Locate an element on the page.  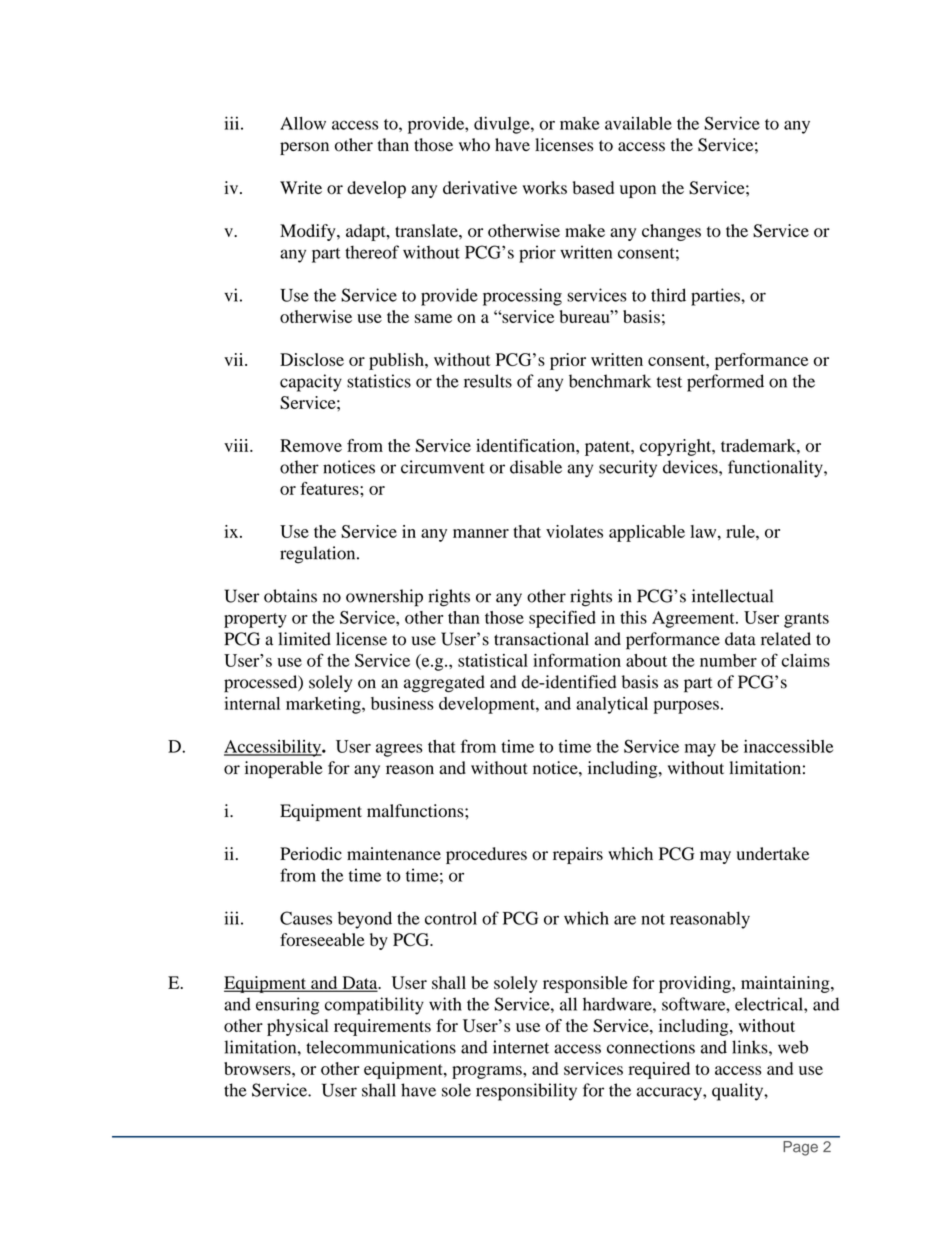
responsibility is located at coordinates (526, 1092).
